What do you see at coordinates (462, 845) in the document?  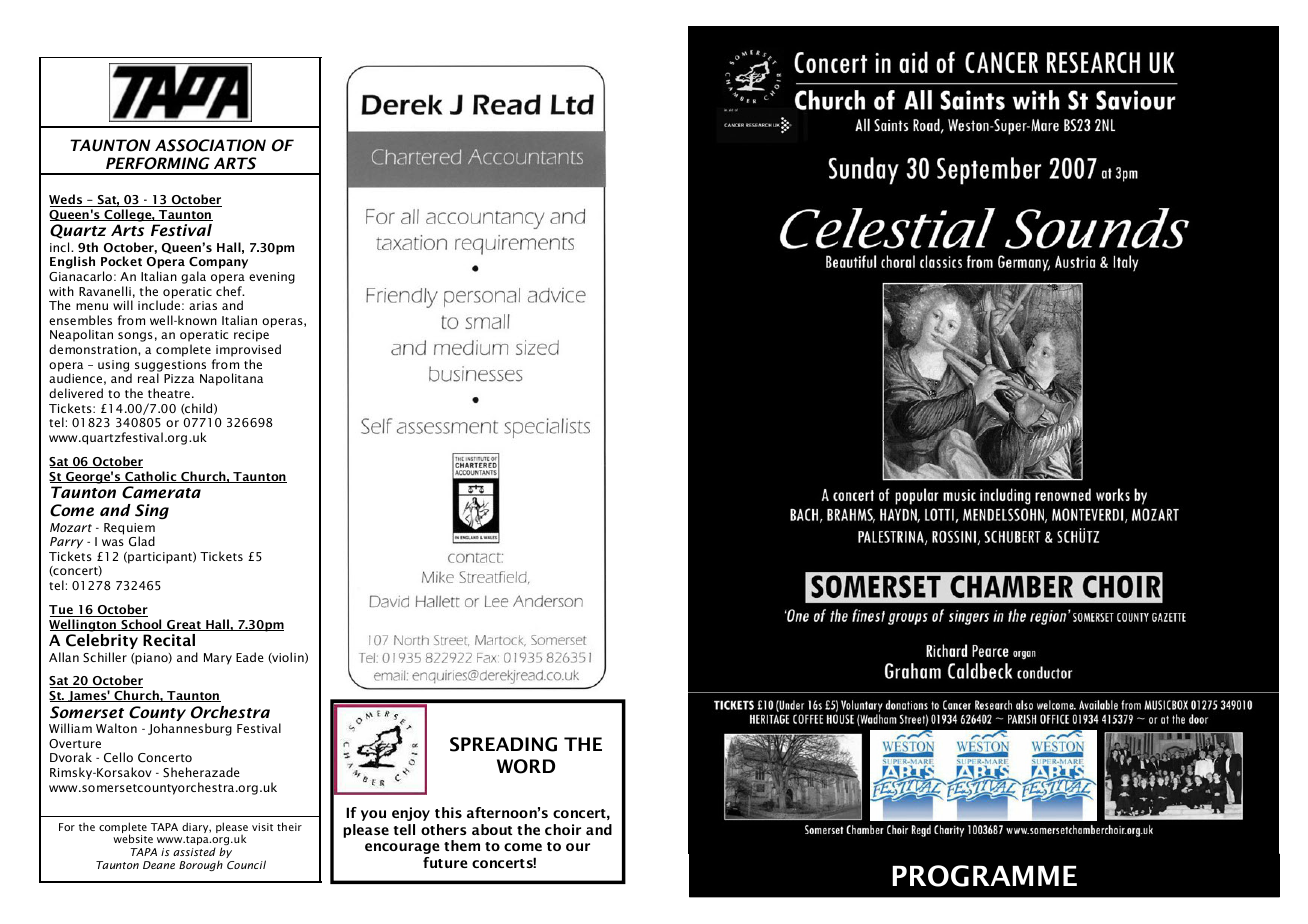 I see `them` at bounding box center [462, 845].
